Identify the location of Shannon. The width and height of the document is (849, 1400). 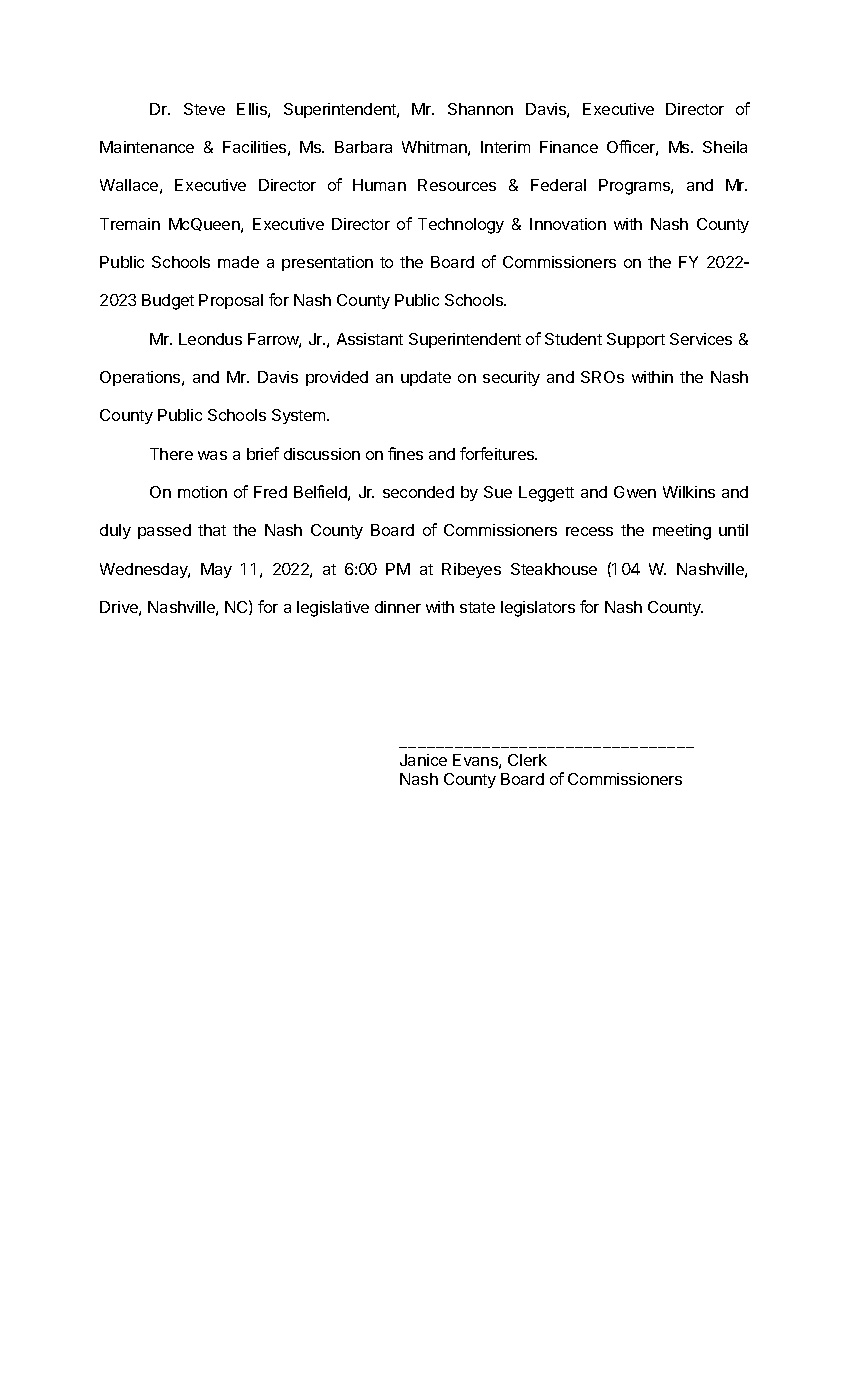
(480, 109).
